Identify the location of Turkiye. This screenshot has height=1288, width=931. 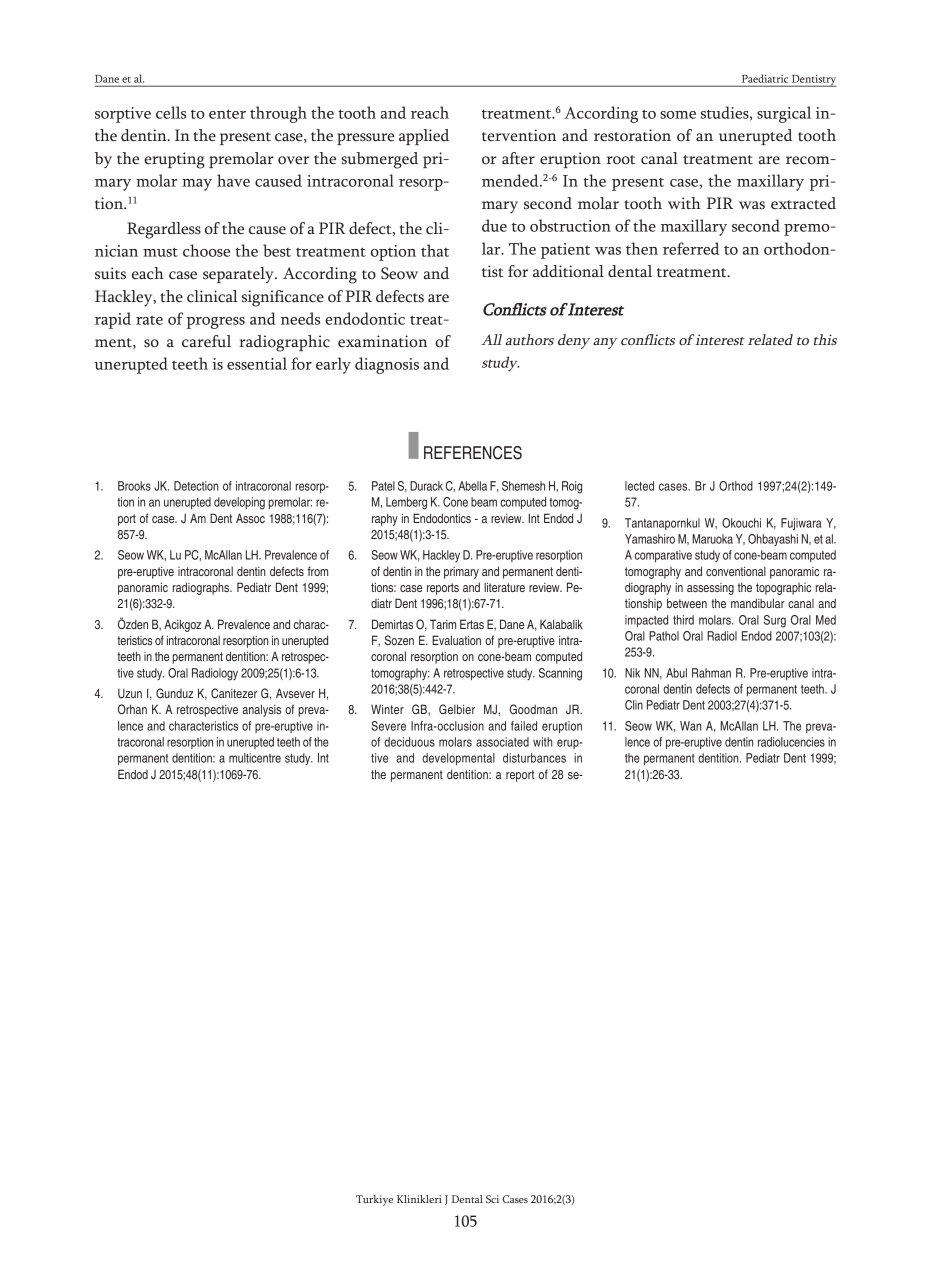
(374, 1200).
